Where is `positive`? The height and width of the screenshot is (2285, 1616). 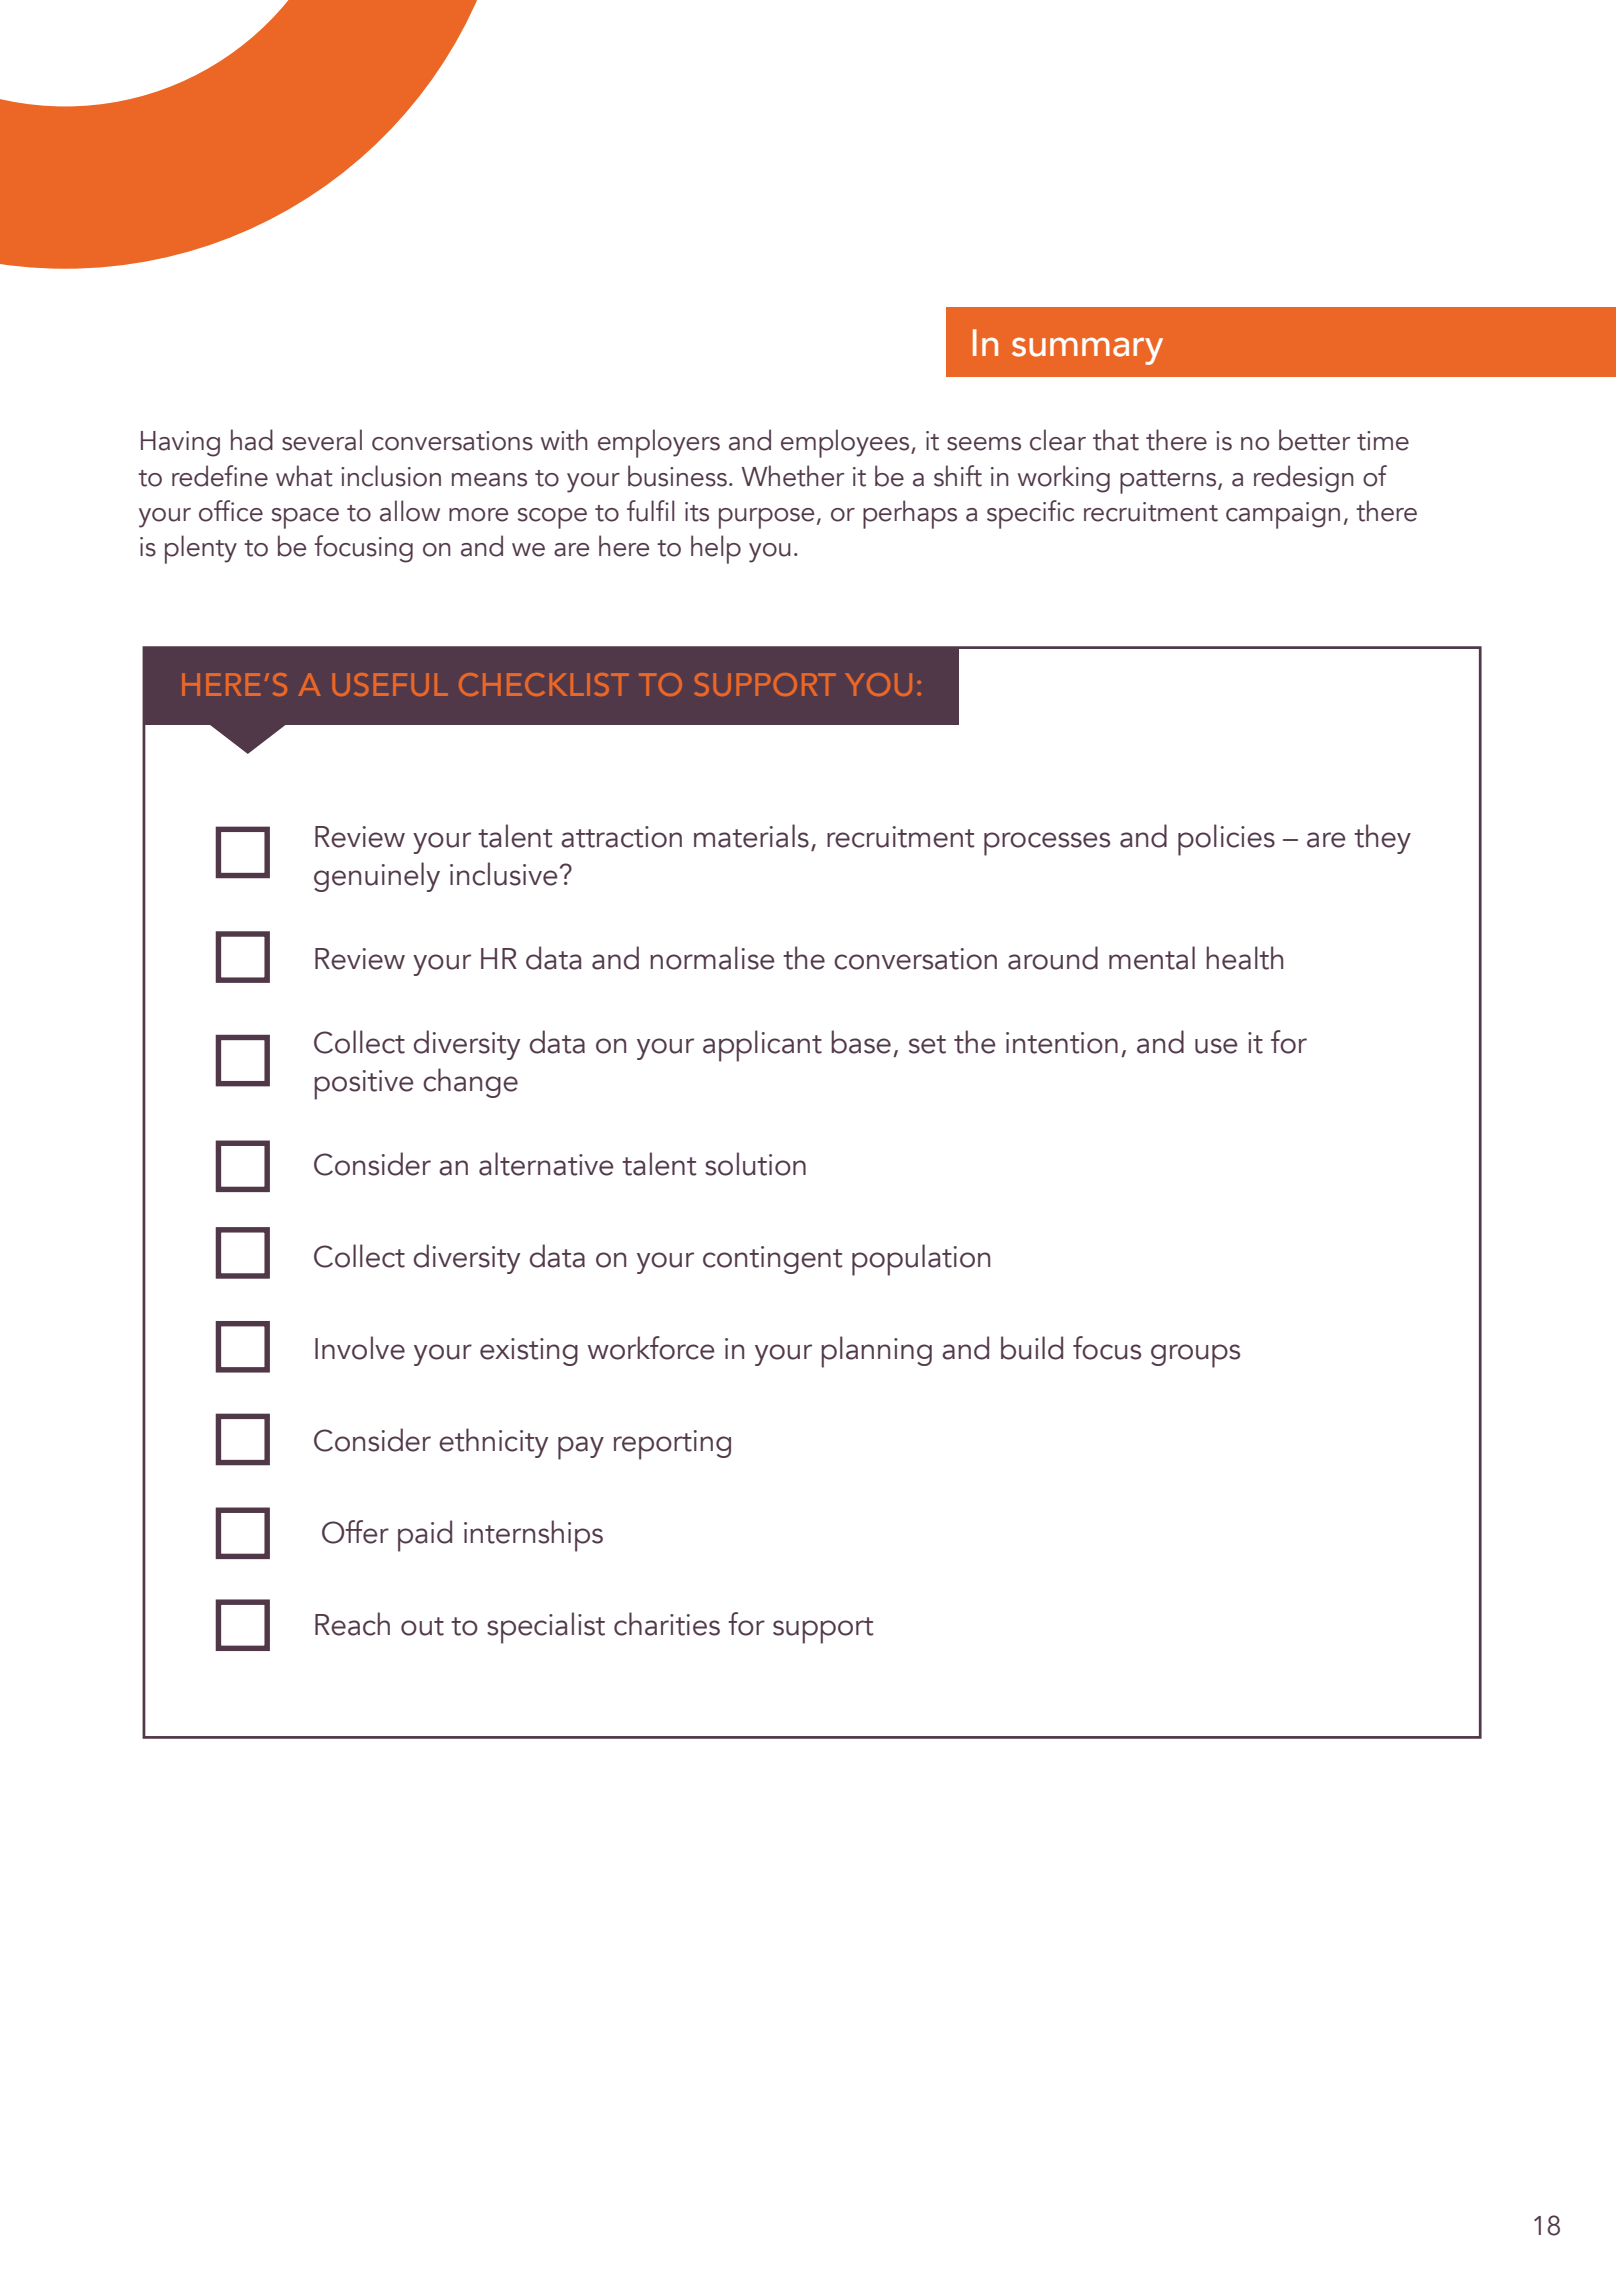
positive is located at coordinates (364, 1085).
